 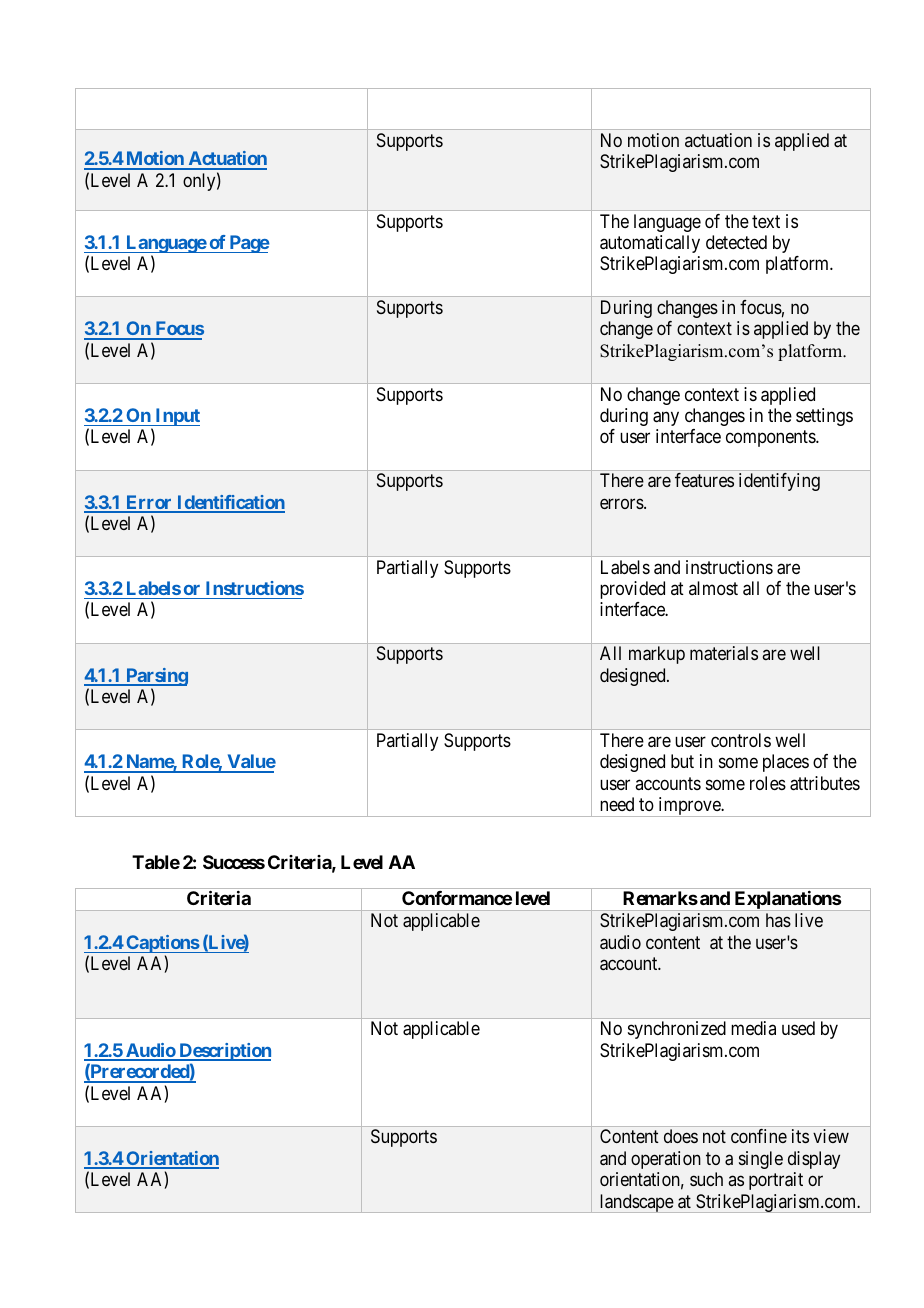 What do you see at coordinates (230, 503) in the image?
I see `Identification` at bounding box center [230, 503].
